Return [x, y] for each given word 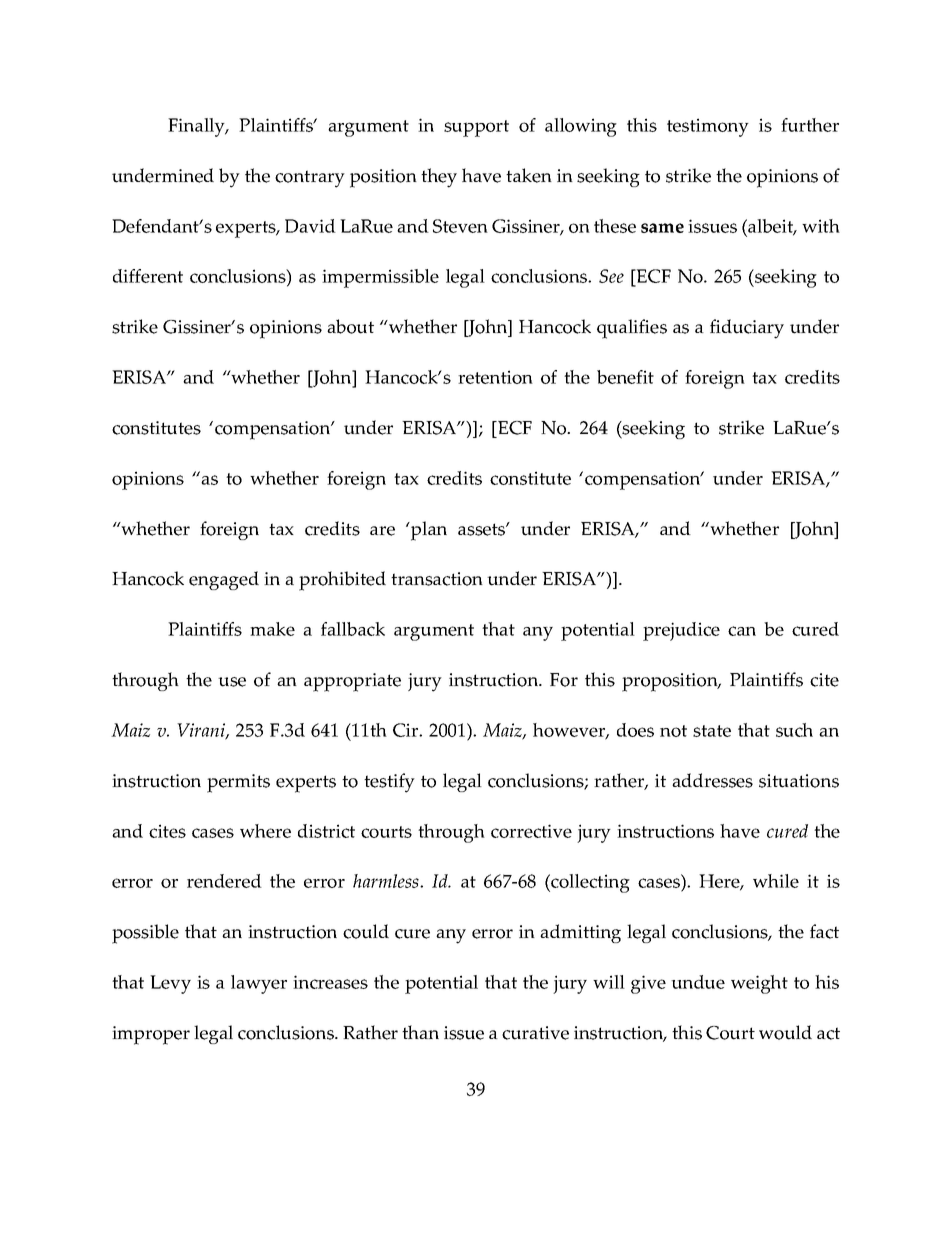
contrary [310, 179]
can [742, 631]
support [476, 128]
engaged [224, 580]
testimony [708, 127]
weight [759, 984]
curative [535, 1033]
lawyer [259, 984]
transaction [437, 579]
